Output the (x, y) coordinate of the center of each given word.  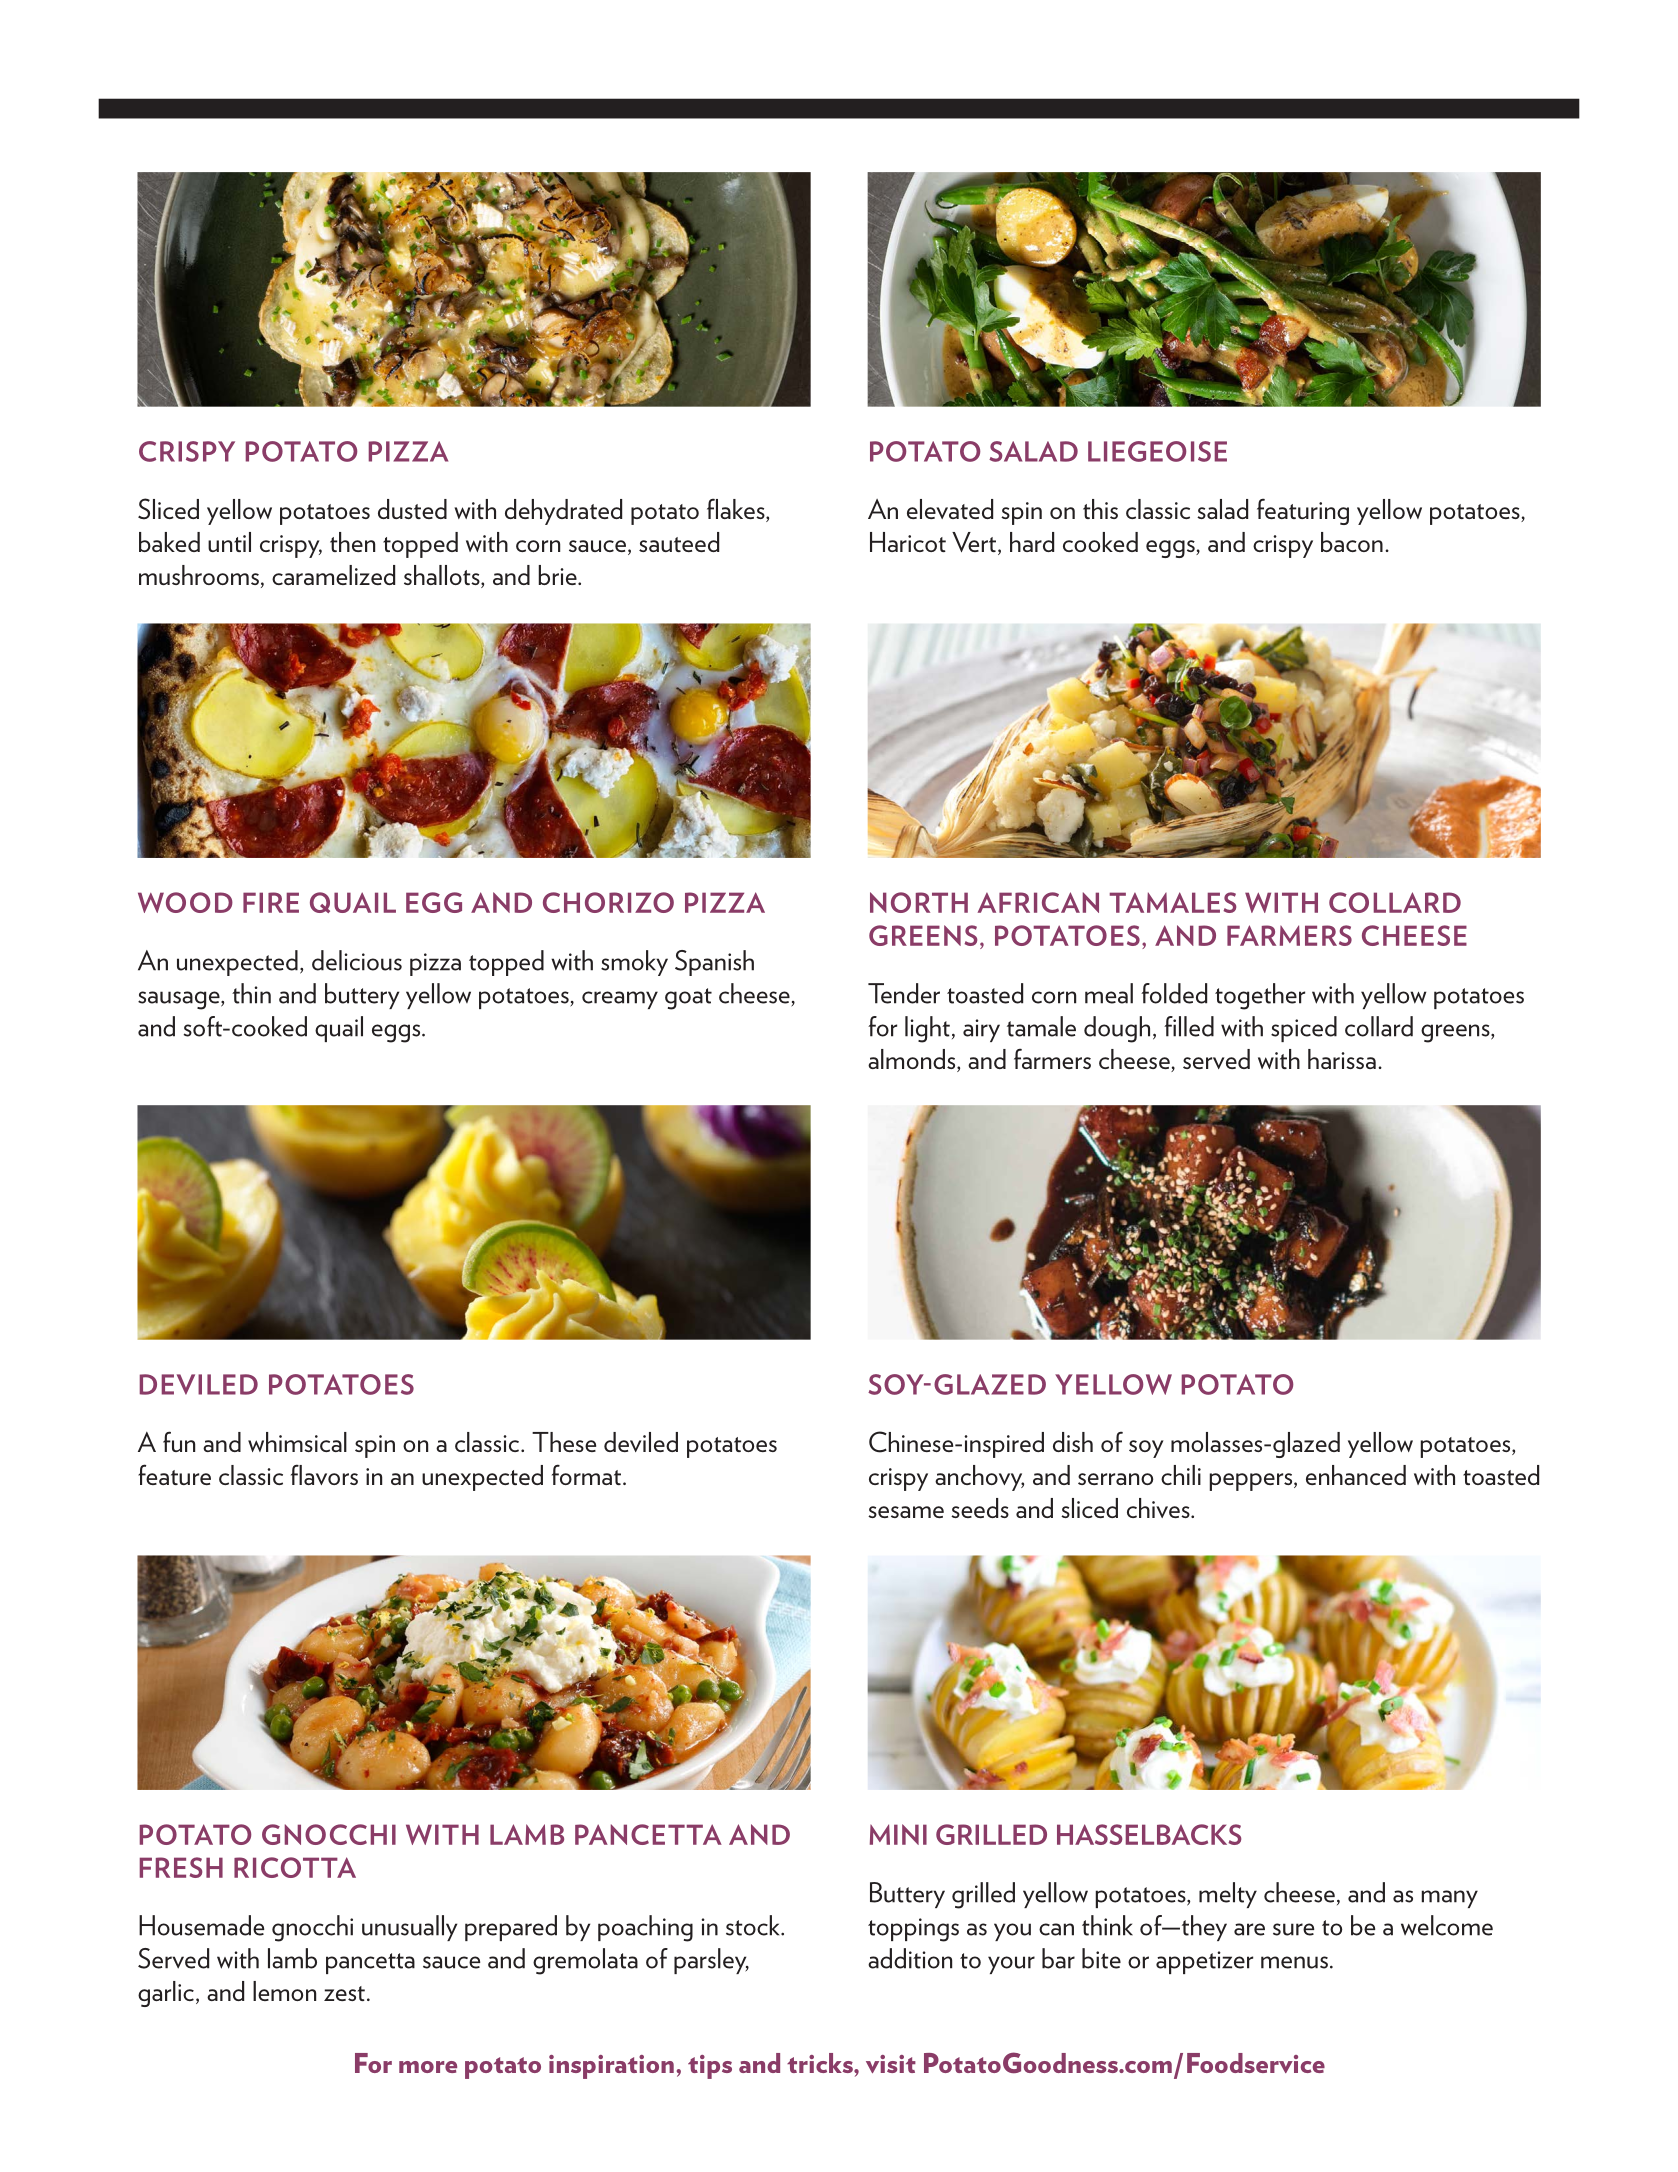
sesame (906, 1512)
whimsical (297, 1442)
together (1260, 996)
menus (1294, 1962)
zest (344, 1993)
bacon (1352, 542)
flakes (737, 510)
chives (1159, 1508)
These (564, 1442)
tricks (821, 2063)
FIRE (271, 902)
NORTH (919, 902)
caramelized (333, 575)
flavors (324, 1474)
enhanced (1356, 1475)
